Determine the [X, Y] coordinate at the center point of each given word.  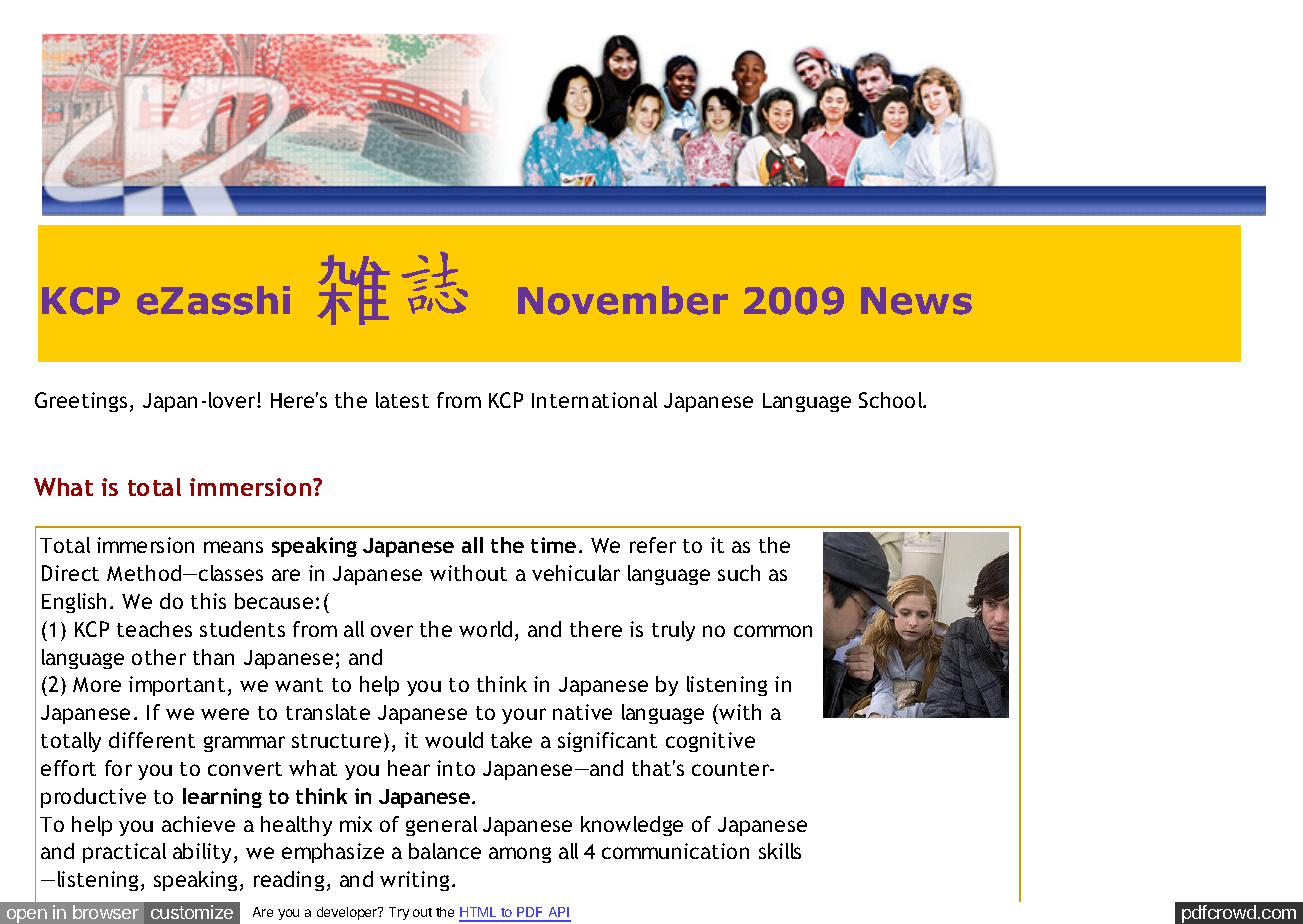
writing [414, 881]
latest [402, 400]
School [892, 400]
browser [106, 912]
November [623, 300]
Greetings [81, 402]
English [74, 603]
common [773, 631]
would [454, 740]
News [916, 301]
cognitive [710, 742]
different [152, 740]
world [485, 629]
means [233, 547]
